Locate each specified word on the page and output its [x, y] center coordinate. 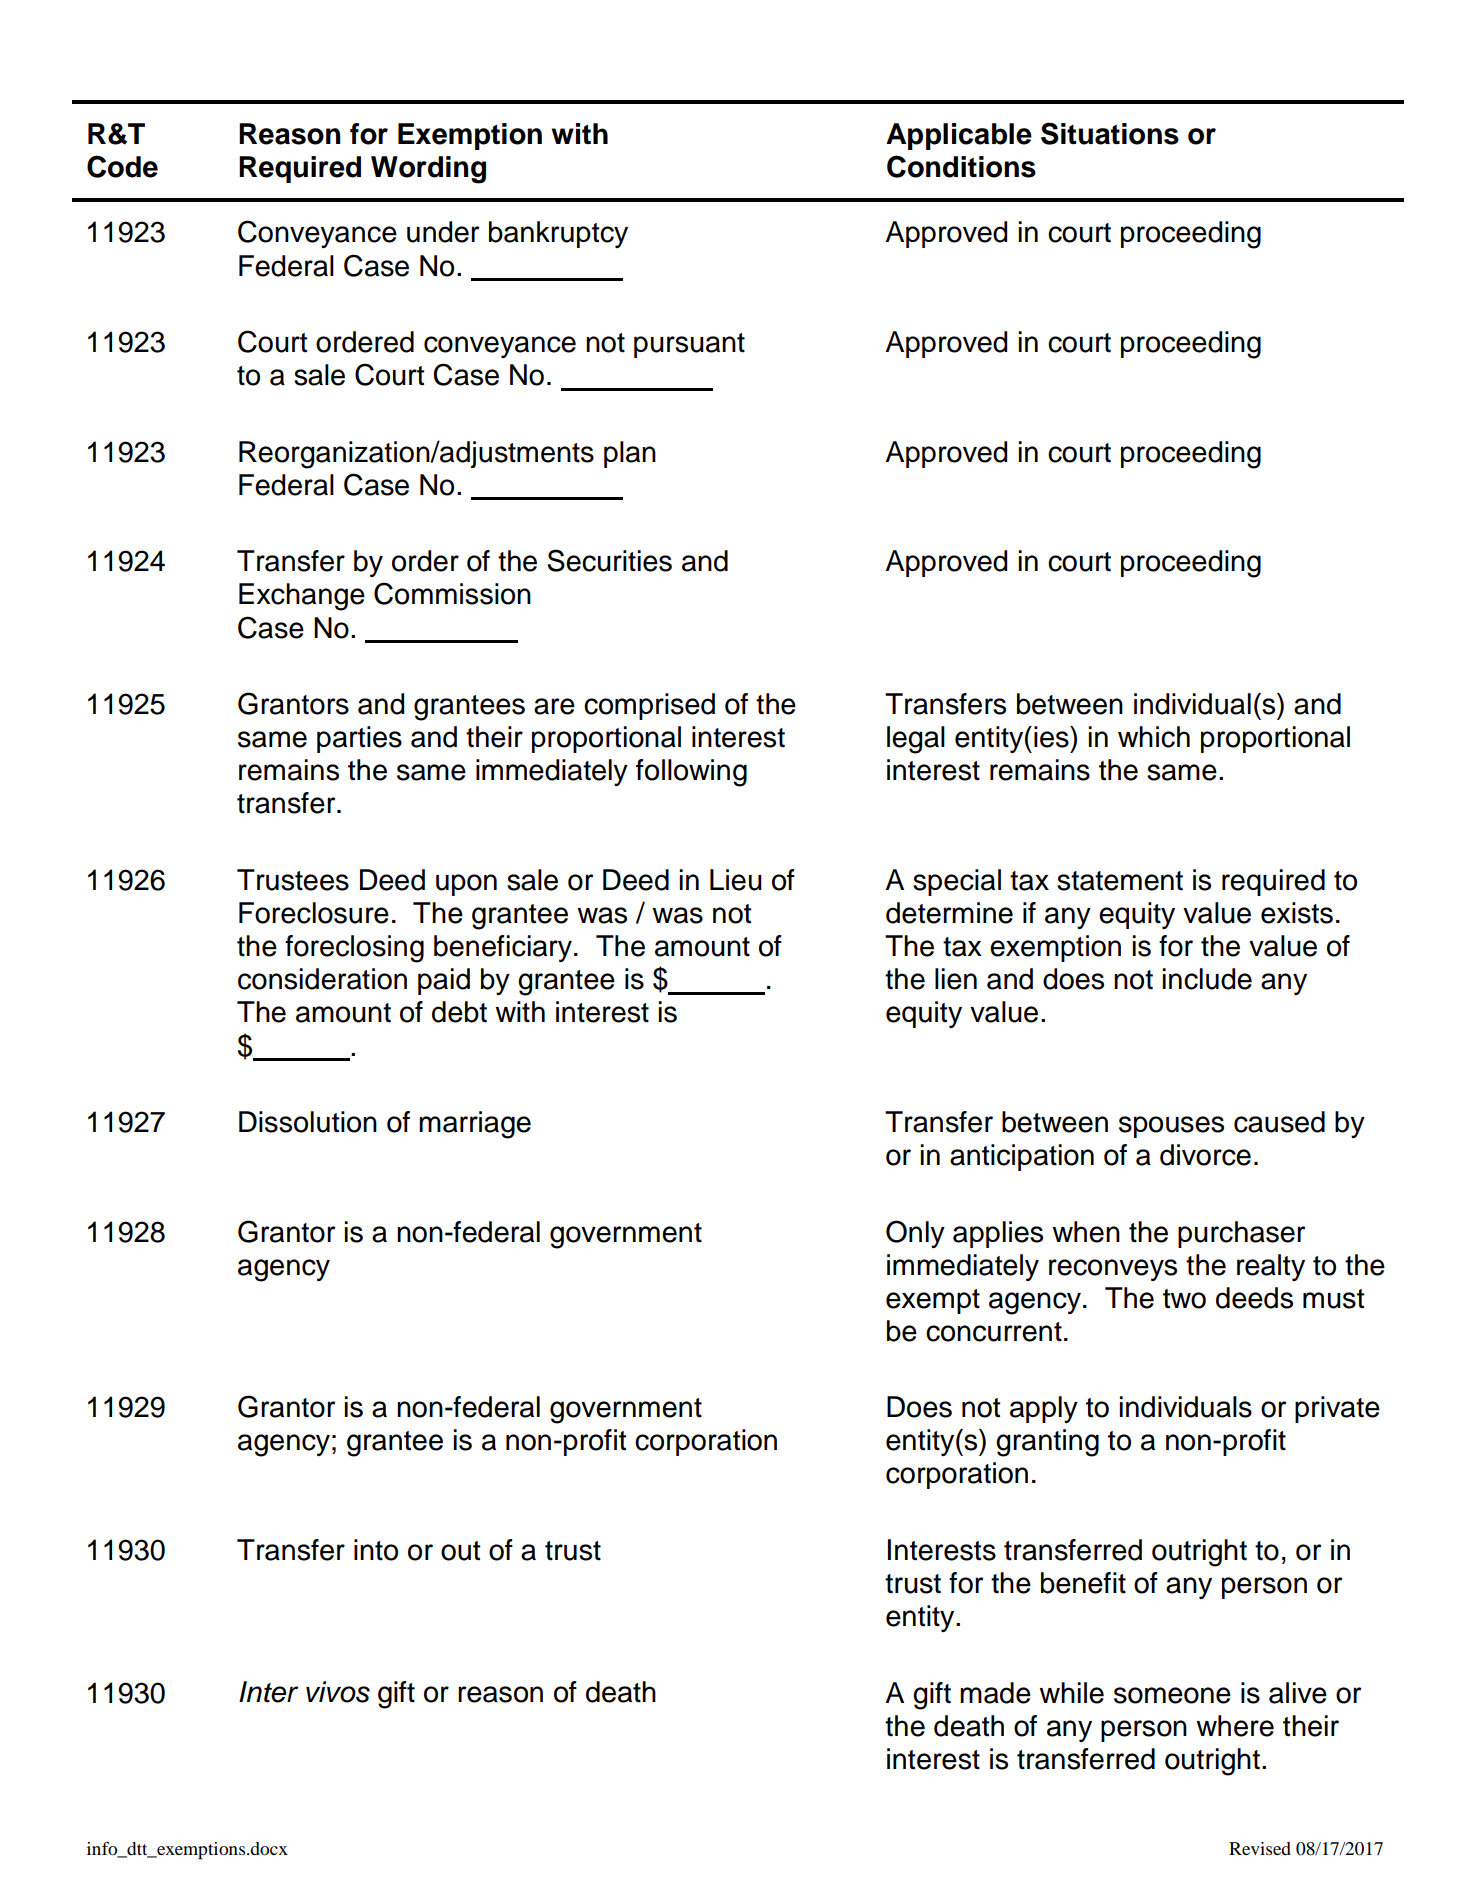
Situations [1110, 133]
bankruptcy [558, 234]
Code [122, 166]
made [995, 1693]
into [376, 1550]
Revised [1260, 1848]
